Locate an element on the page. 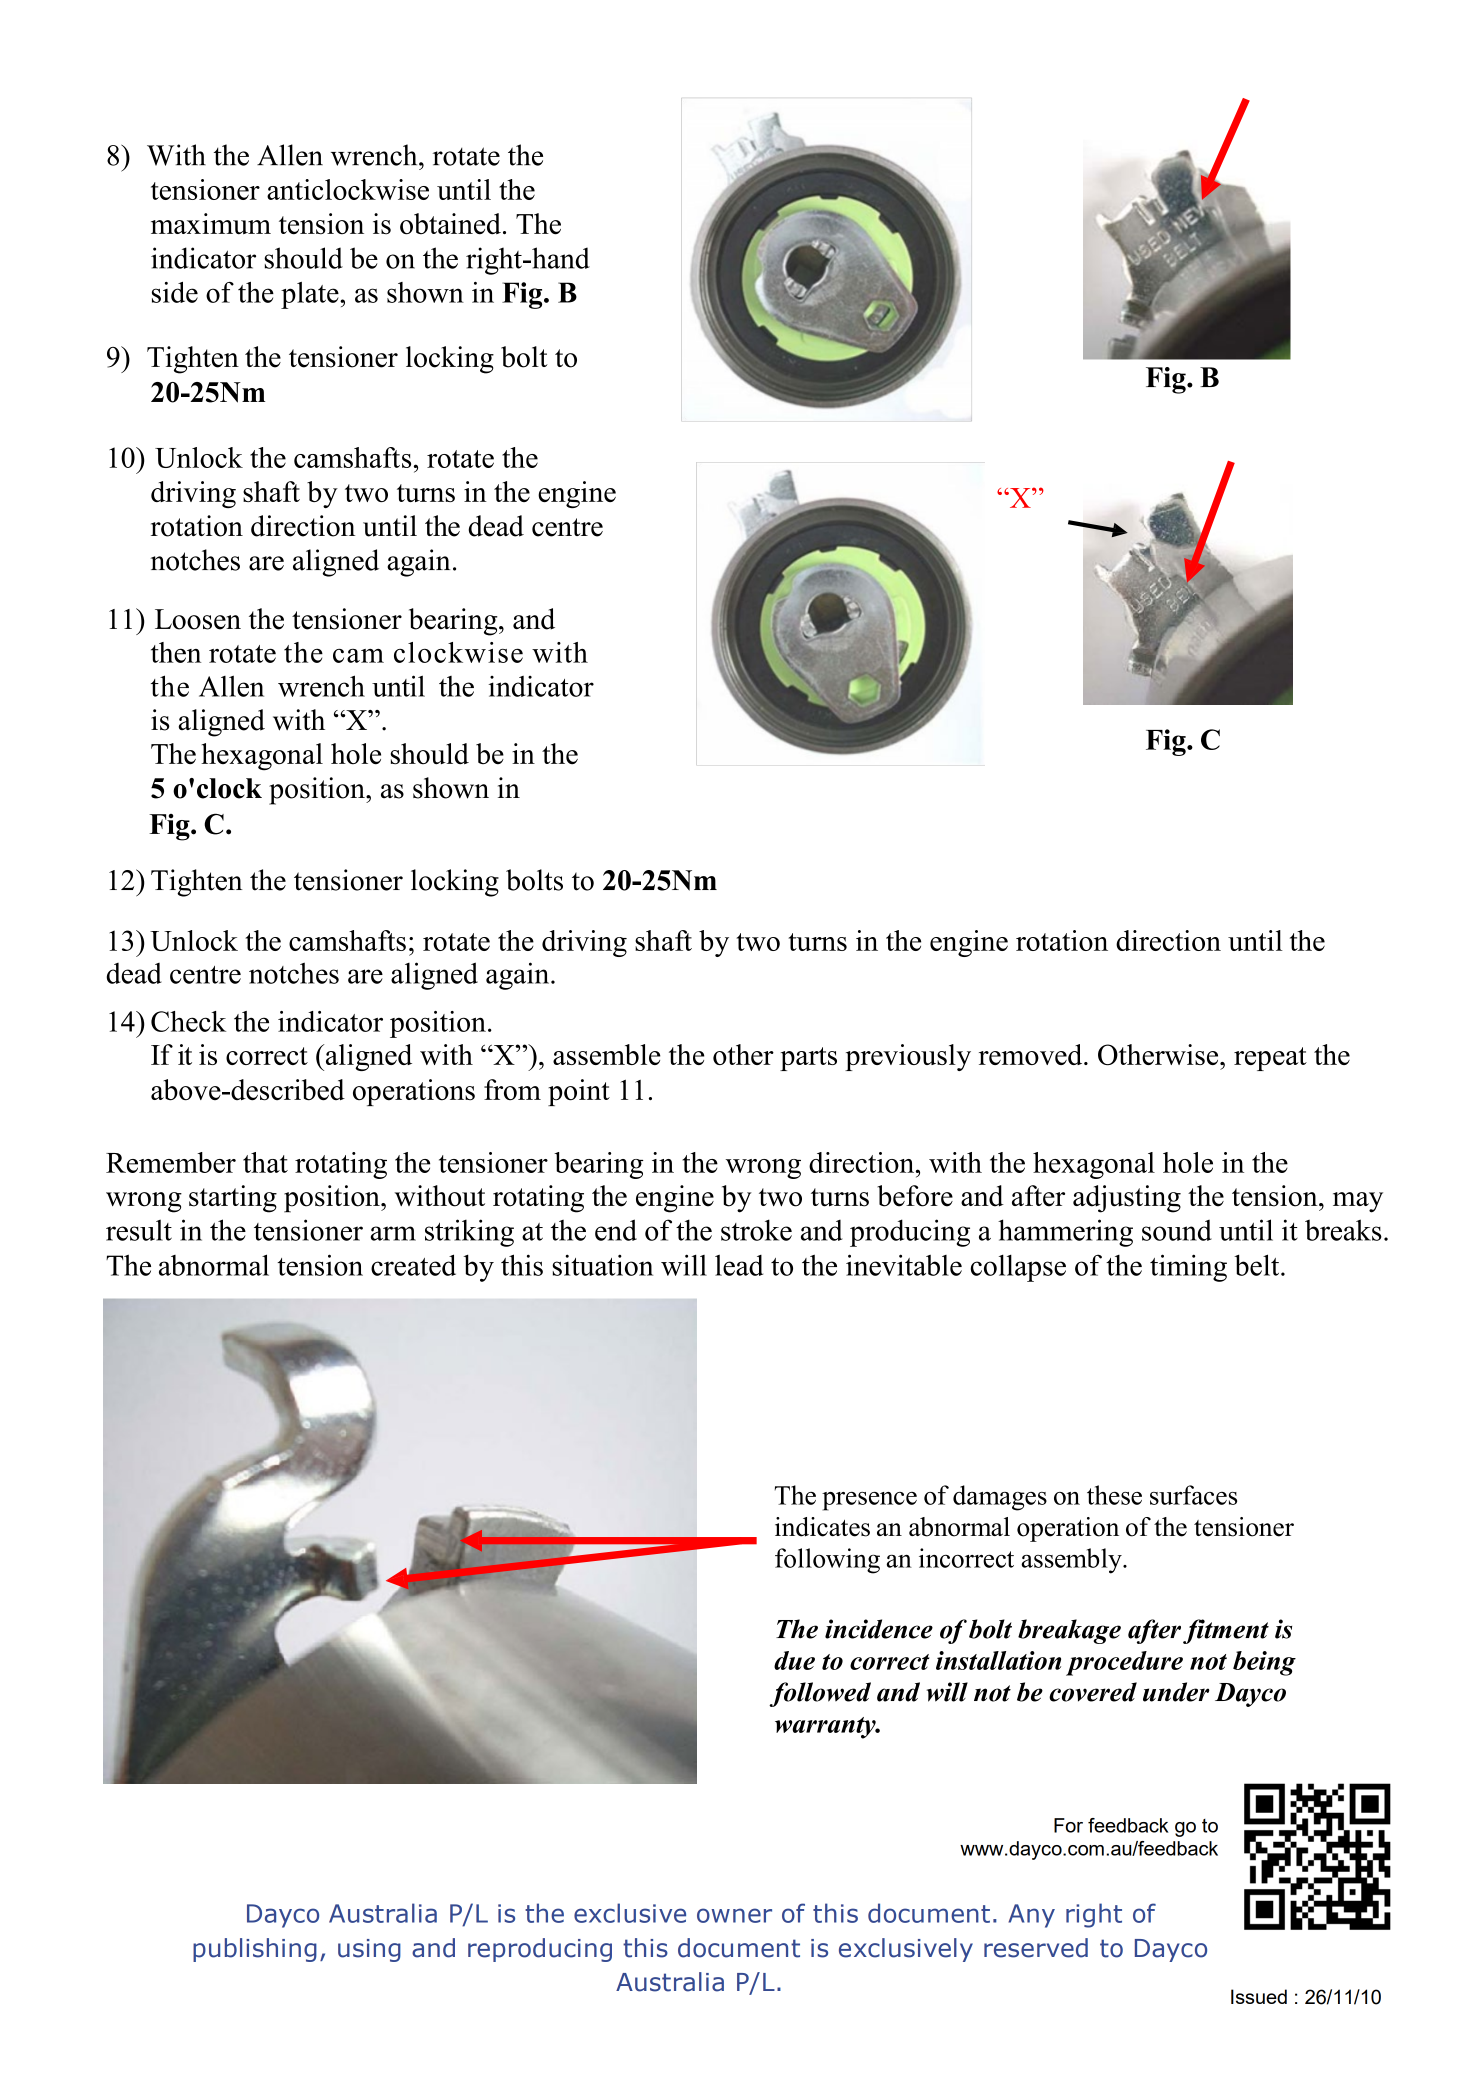  starting is located at coordinates (233, 1199).
